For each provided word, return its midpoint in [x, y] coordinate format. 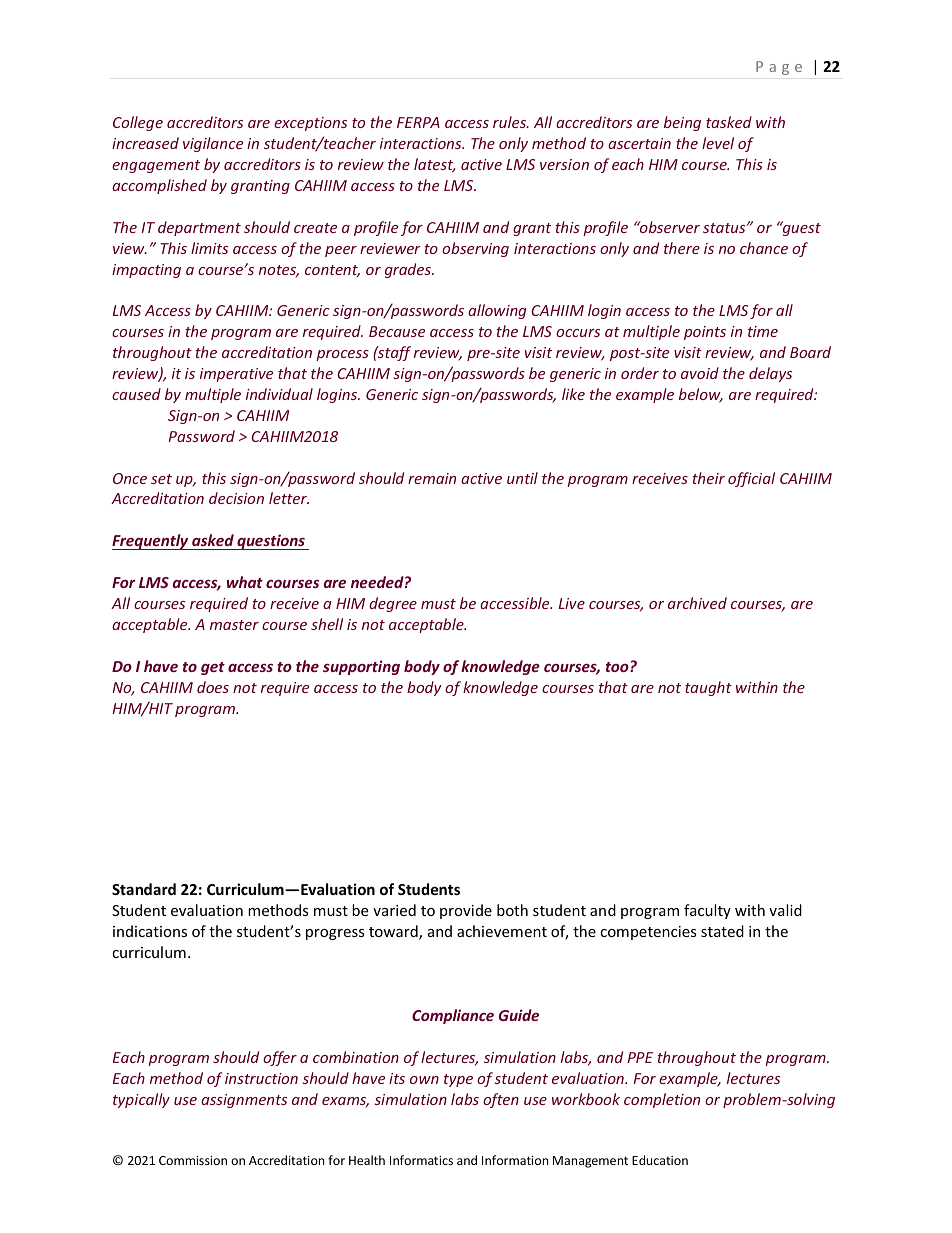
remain [432, 478]
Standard [144, 889]
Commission [193, 1160]
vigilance [213, 144]
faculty [707, 911]
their [709, 478]
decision [236, 498]
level [718, 143]
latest [435, 165]
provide [466, 911]
